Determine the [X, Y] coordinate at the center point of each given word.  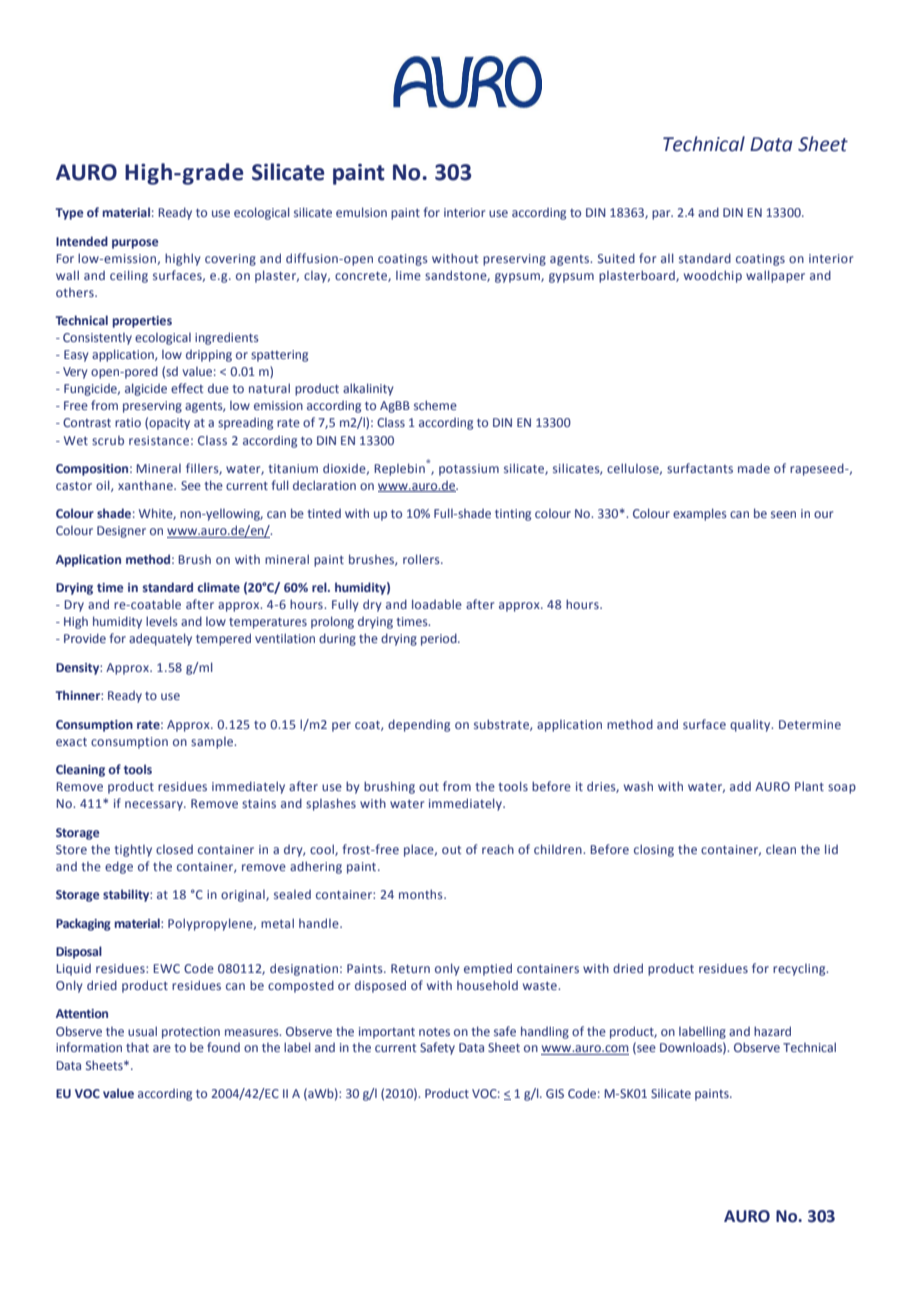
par [662, 215]
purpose [135, 244]
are [162, 1048]
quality [751, 726]
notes [434, 1032]
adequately [160, 639]
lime [408, 275]
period [440, 639]
